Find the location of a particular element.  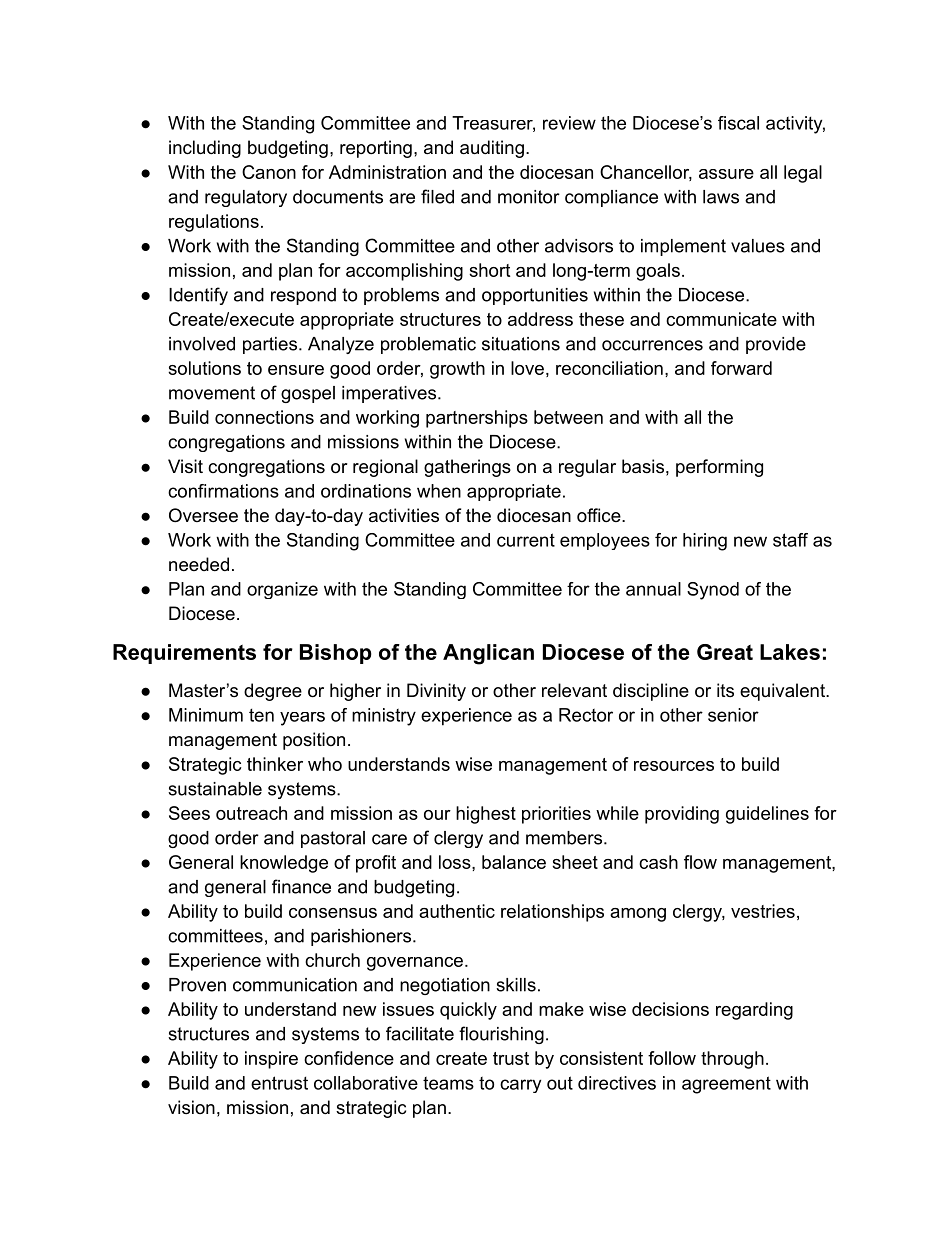

finance is located at coordinates (301, 886).
